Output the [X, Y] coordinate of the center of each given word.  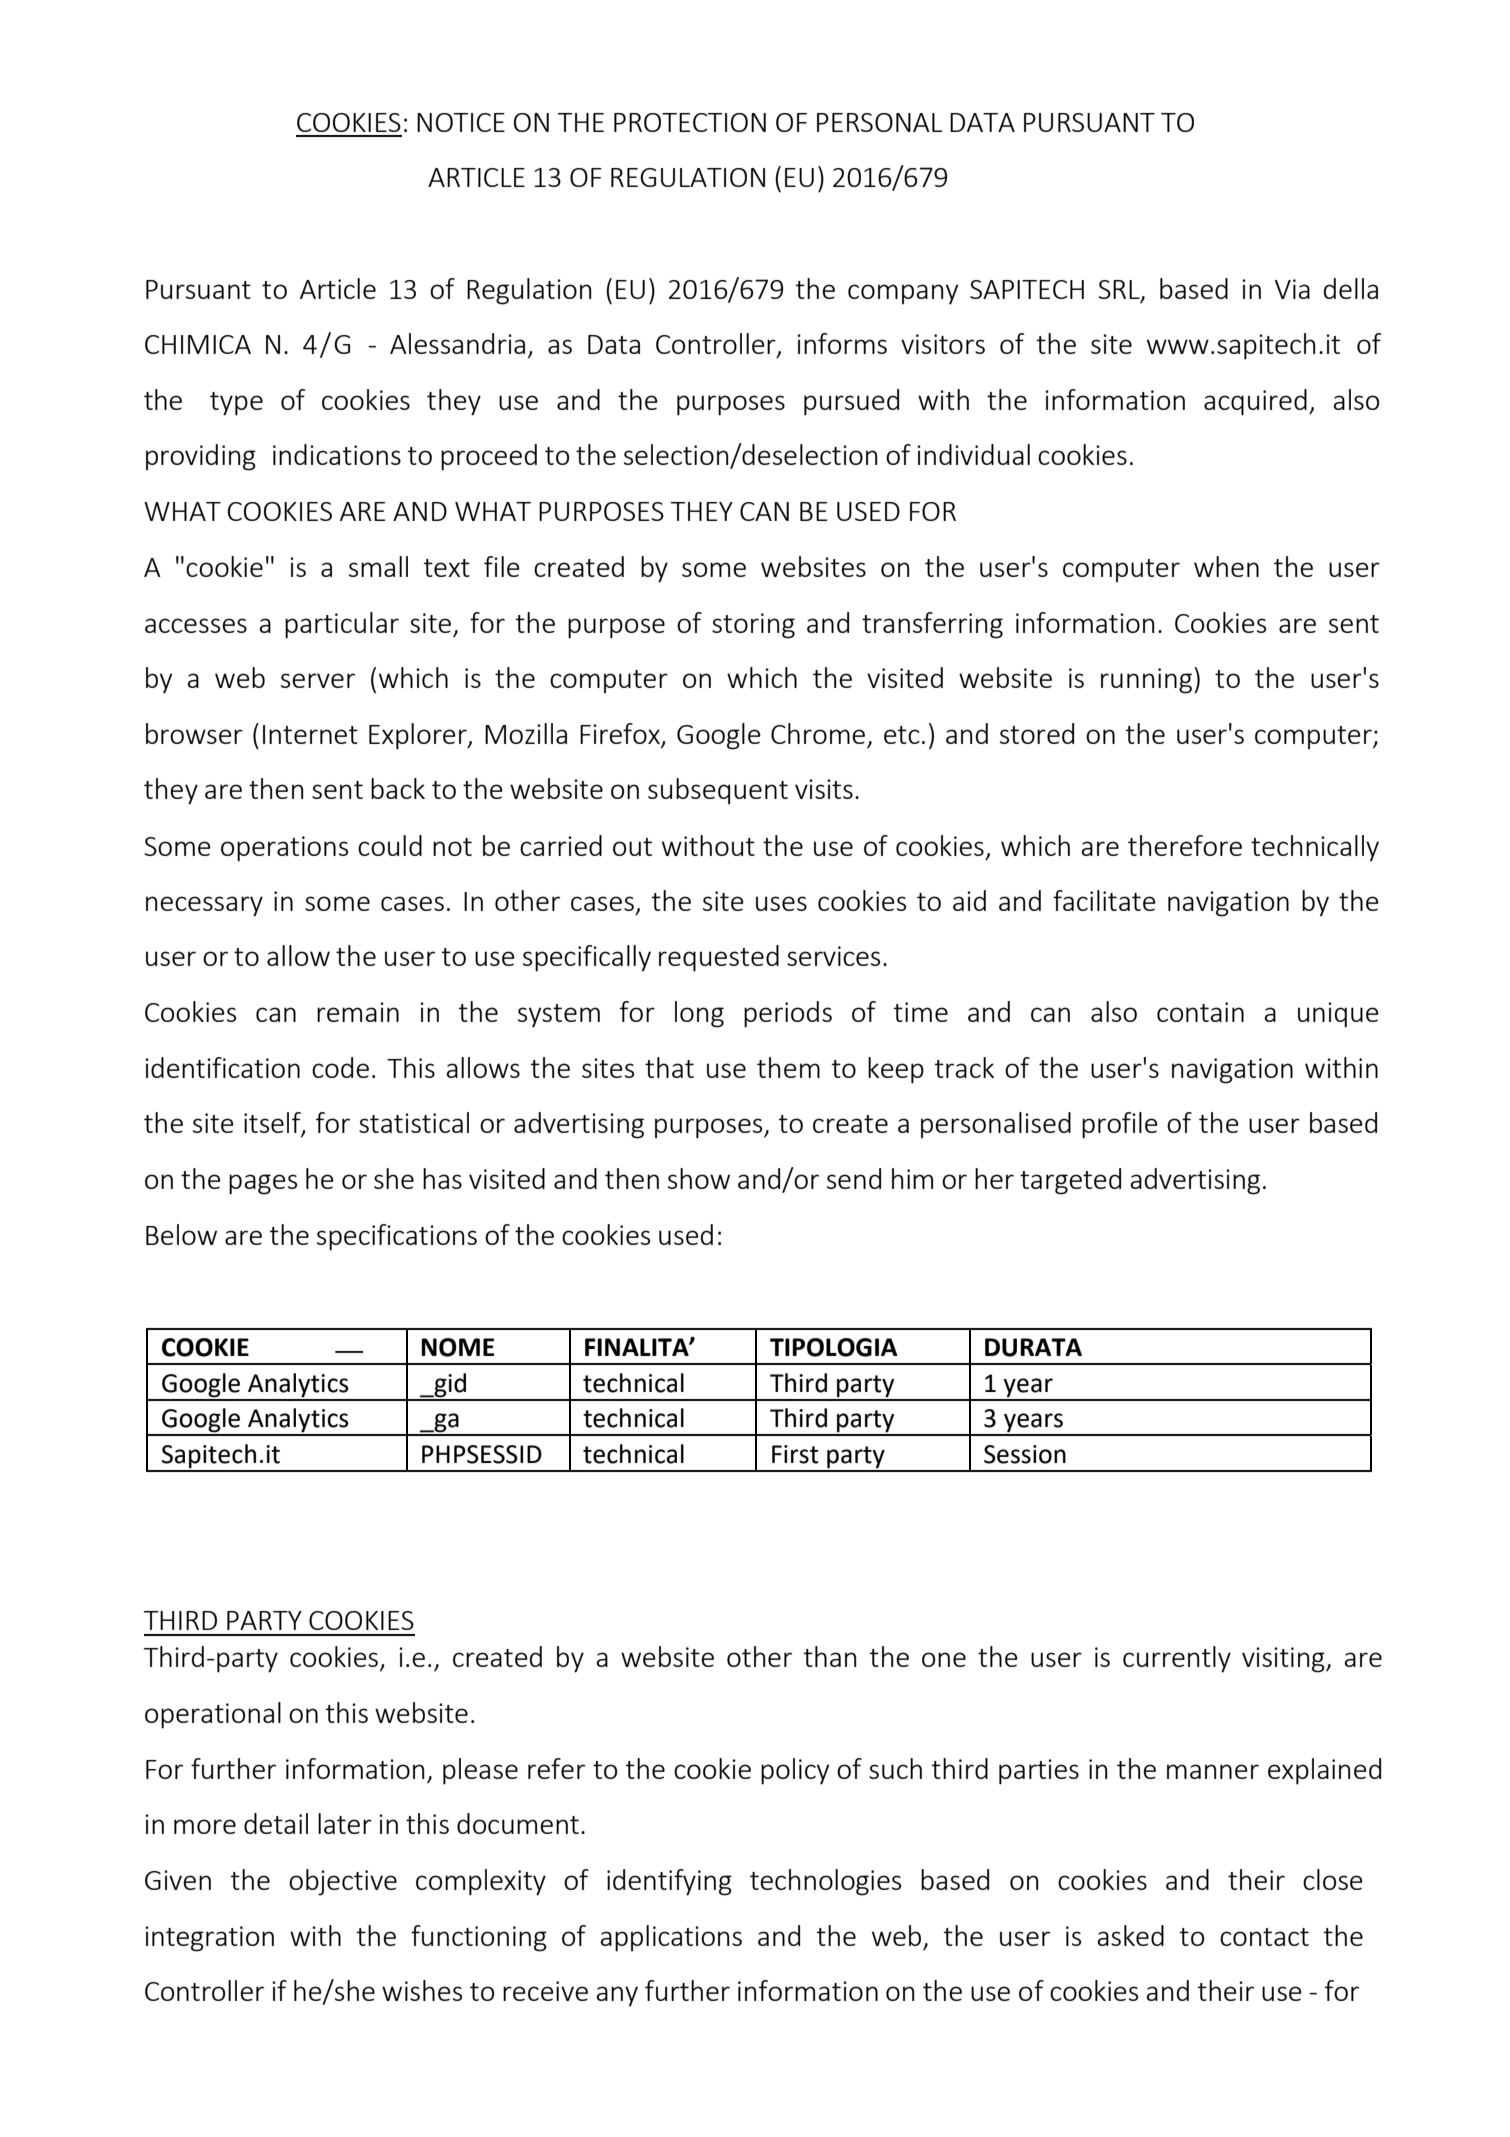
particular [342, 625]
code [340, 1067]
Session [1025, 1454]
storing [753, 626]
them [788, 1067]
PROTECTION [690, 122]
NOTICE [461, 122]
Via [1292, 289]
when [1226, 566]
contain [1200, 1012]
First [795, 1454]
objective [343, 1882]
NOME [457, 1347]
